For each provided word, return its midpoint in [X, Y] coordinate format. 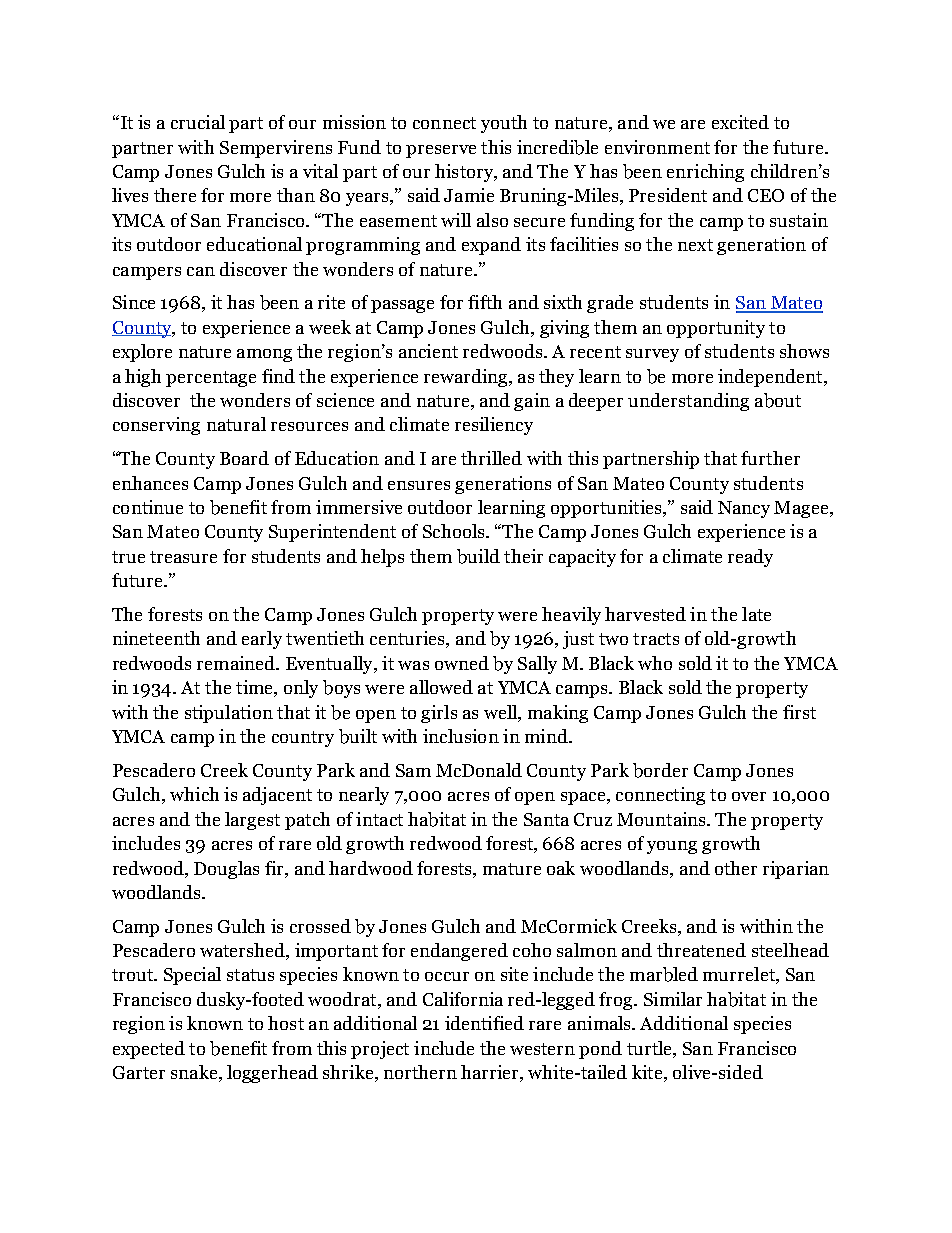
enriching [705, 173]
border [660, 770]
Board [244, 458]
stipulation [229, 714]
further [770, 458]
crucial [198, 122]
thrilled [491, 458]
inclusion [461, 736]
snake [195, 1073]
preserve [441, 151]
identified [484, 1023]
